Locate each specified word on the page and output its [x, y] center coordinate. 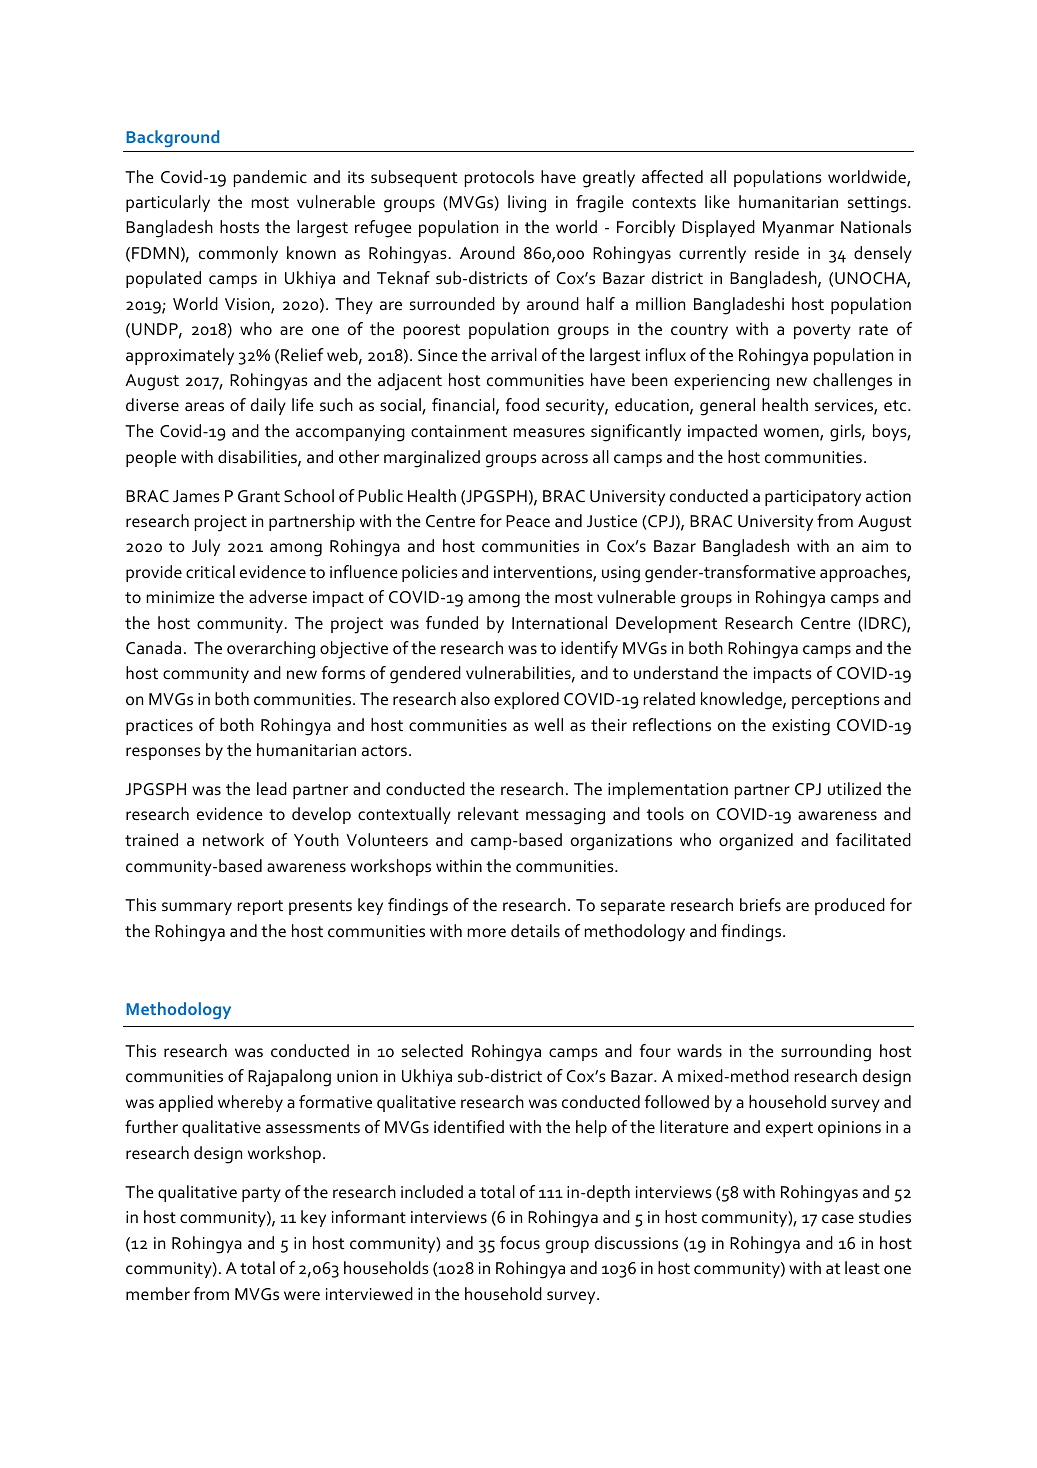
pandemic [270, 178]
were [302, 1295]
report [260, 907]
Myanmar [798, 229]
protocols [499, 178]
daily [268, 406]
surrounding [826, 1053]
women [792, 434]
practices [159, 727]
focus [520, 1243]
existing [801, 727]
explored [526, 700]
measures [549, 433]
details [535, 931]
